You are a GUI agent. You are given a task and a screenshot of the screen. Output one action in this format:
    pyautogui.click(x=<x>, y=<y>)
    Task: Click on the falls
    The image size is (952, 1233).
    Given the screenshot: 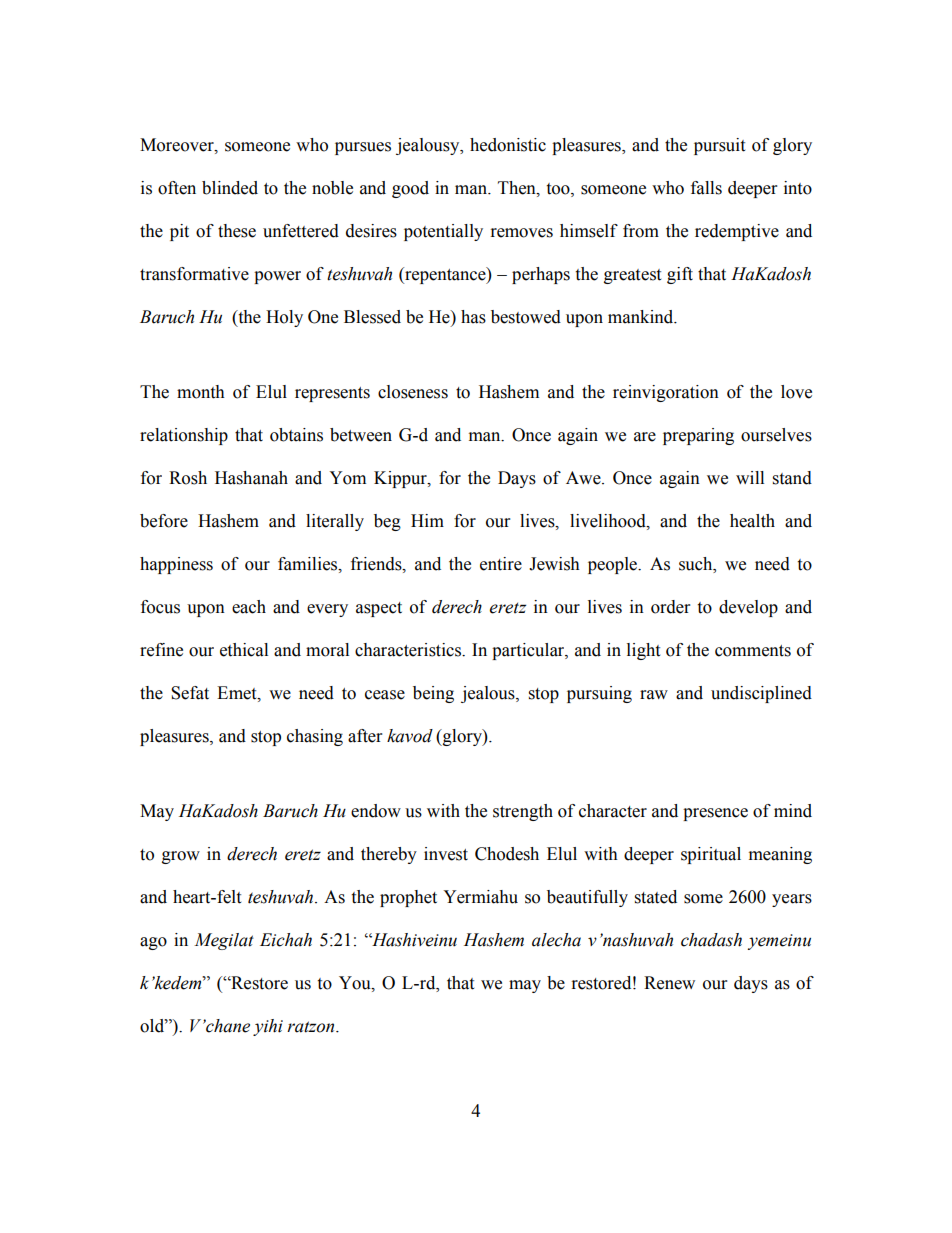 What is the action you would take?
    pyautogui.click(x=706, y=188)
